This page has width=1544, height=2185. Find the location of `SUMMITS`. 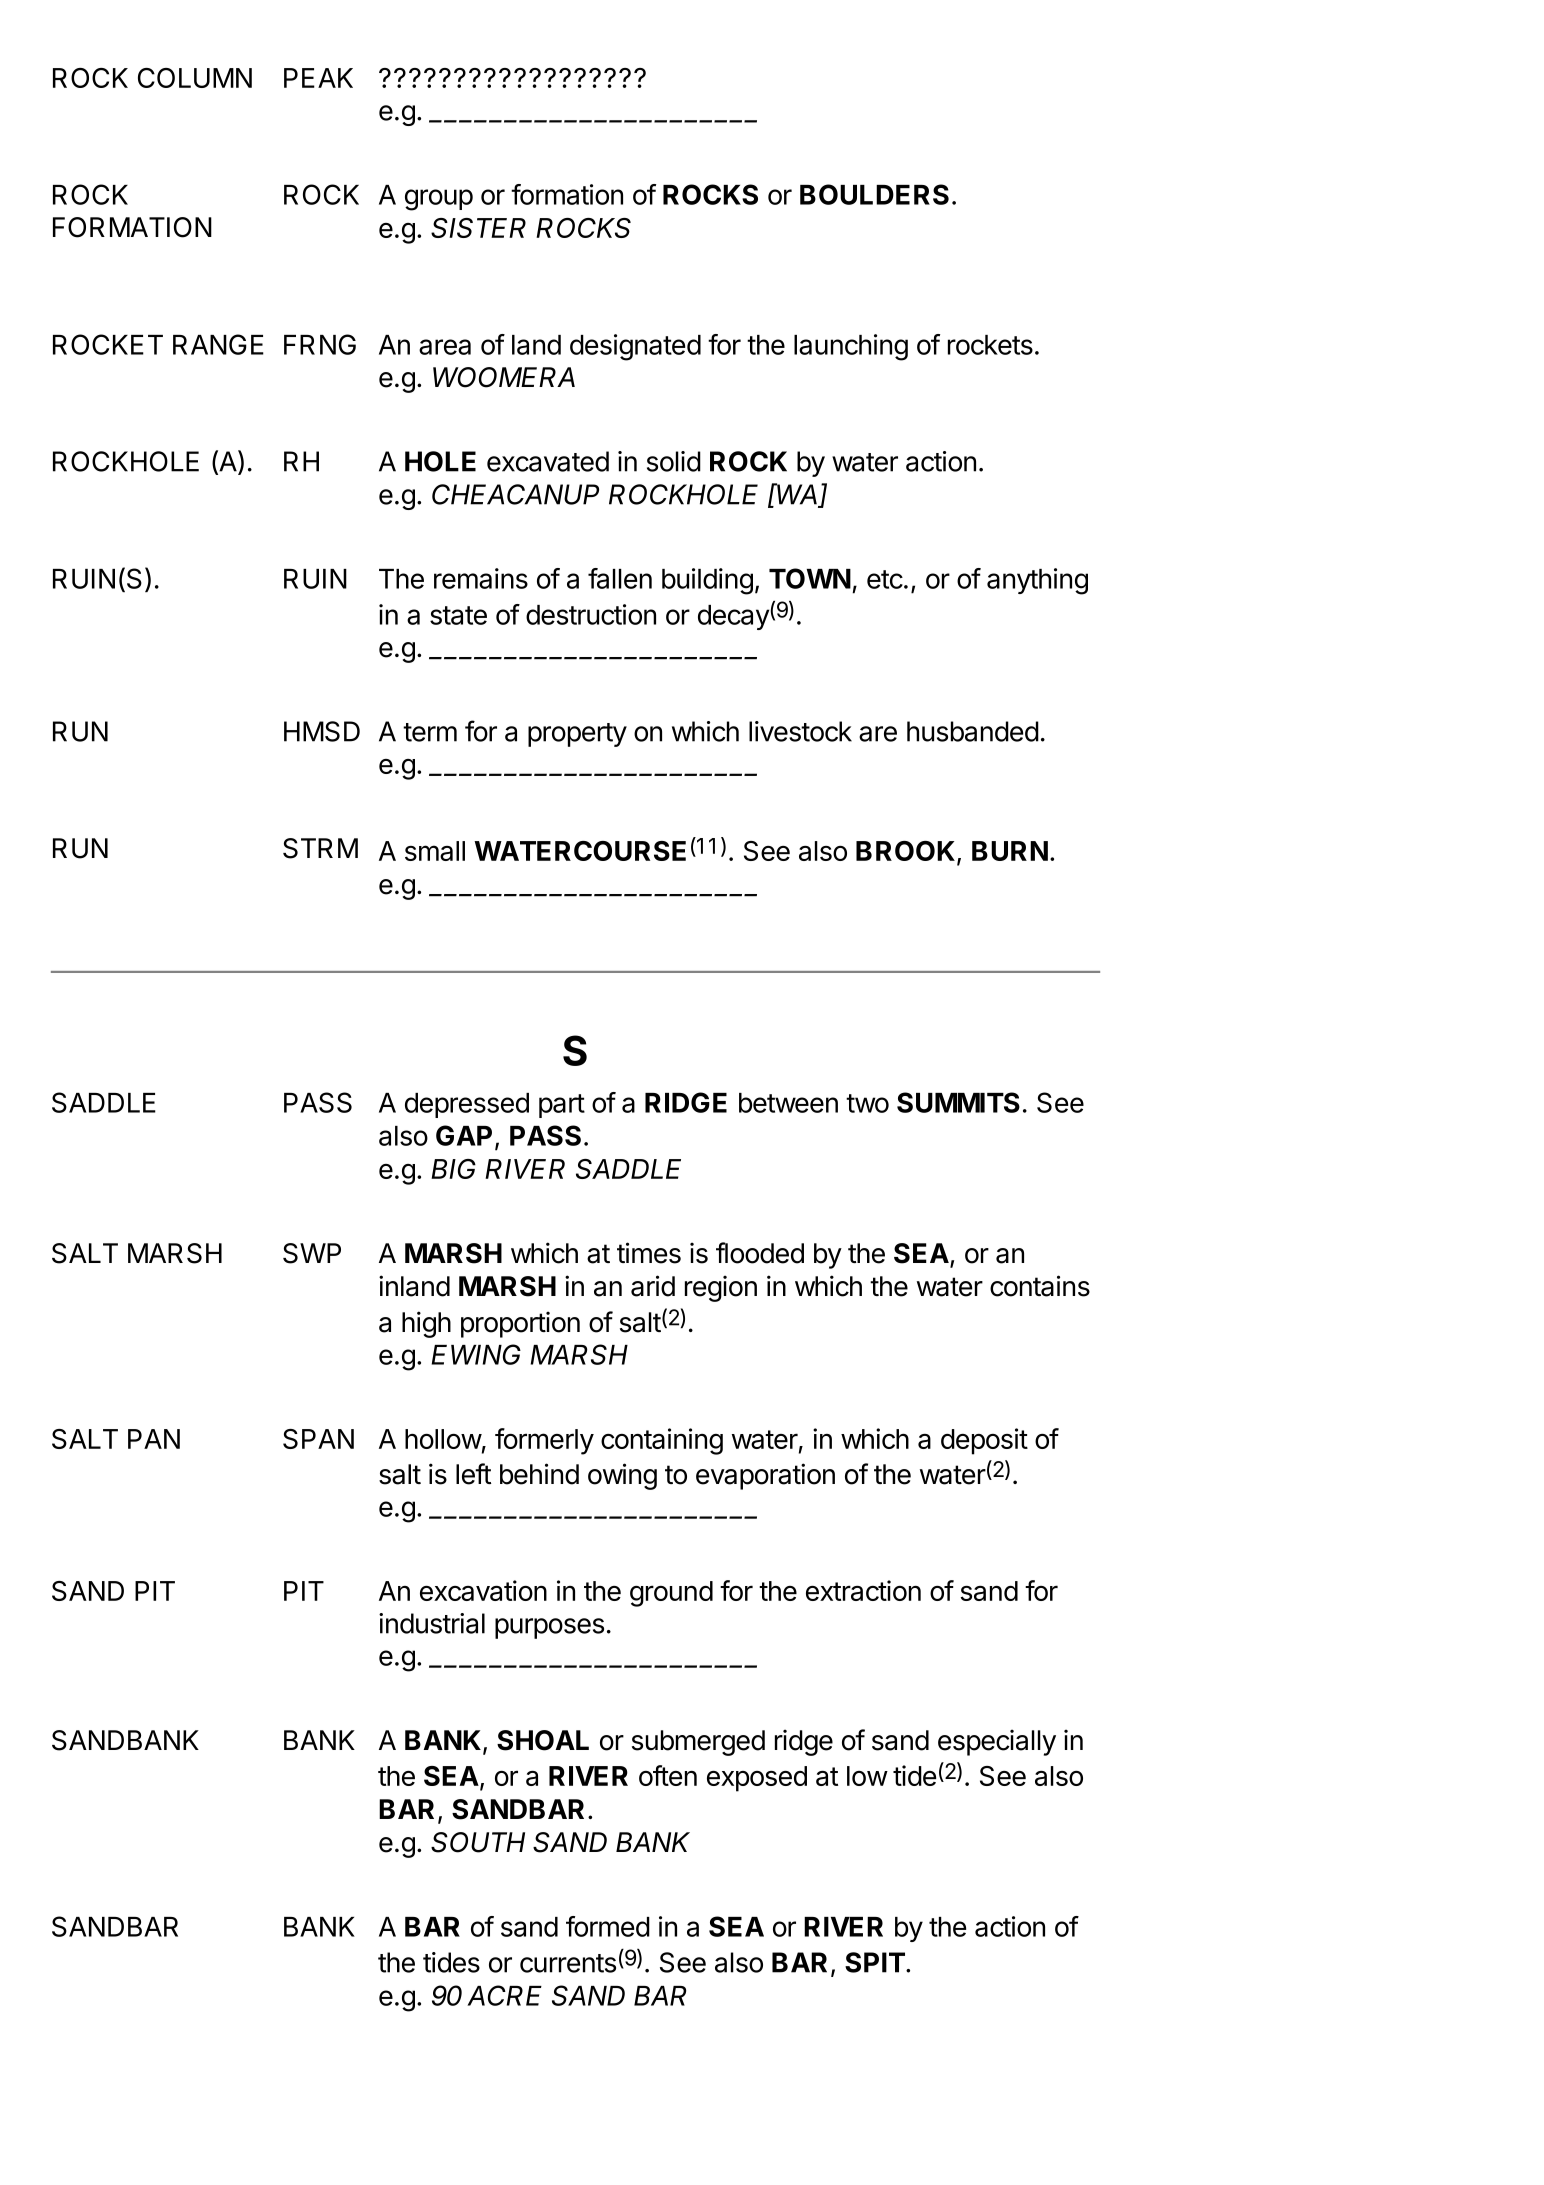

SUMMITS is located at coordinates (958, 1102).
